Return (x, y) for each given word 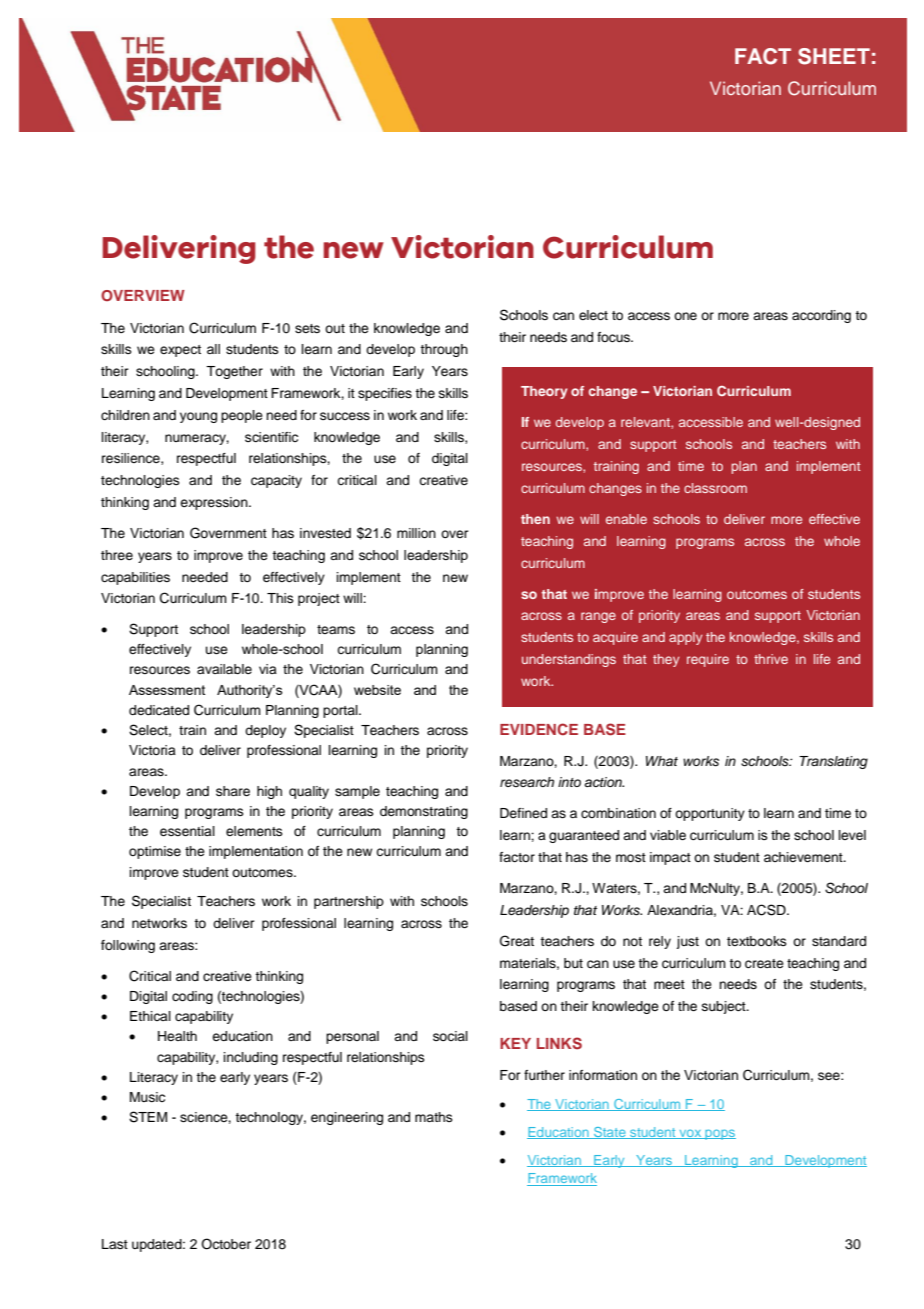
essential (187, 831)
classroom (715, 488)
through (444, 350)
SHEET (834, 56)
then (535, 519)
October (226, 1244)
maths (434, 1117)
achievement (804, 857)
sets (307, 328)
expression (215, 503)
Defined (523, 813)
